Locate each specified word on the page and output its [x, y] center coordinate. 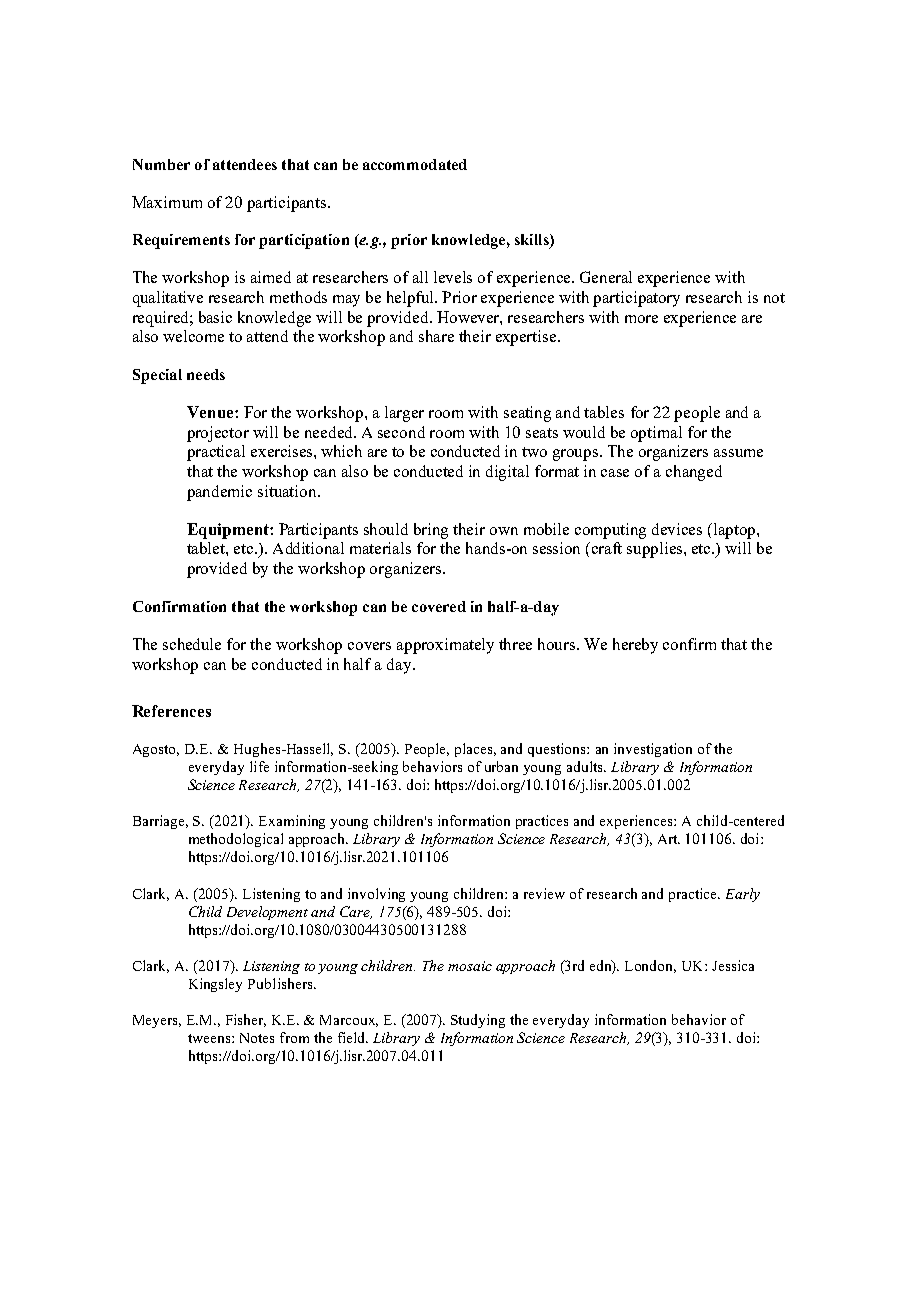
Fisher [246, 1020]
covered [439, 606]
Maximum [167, 202]
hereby [635, 646]
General [606, 277]
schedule [192, 644]
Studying [478, 1021]
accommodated [415, 164]
